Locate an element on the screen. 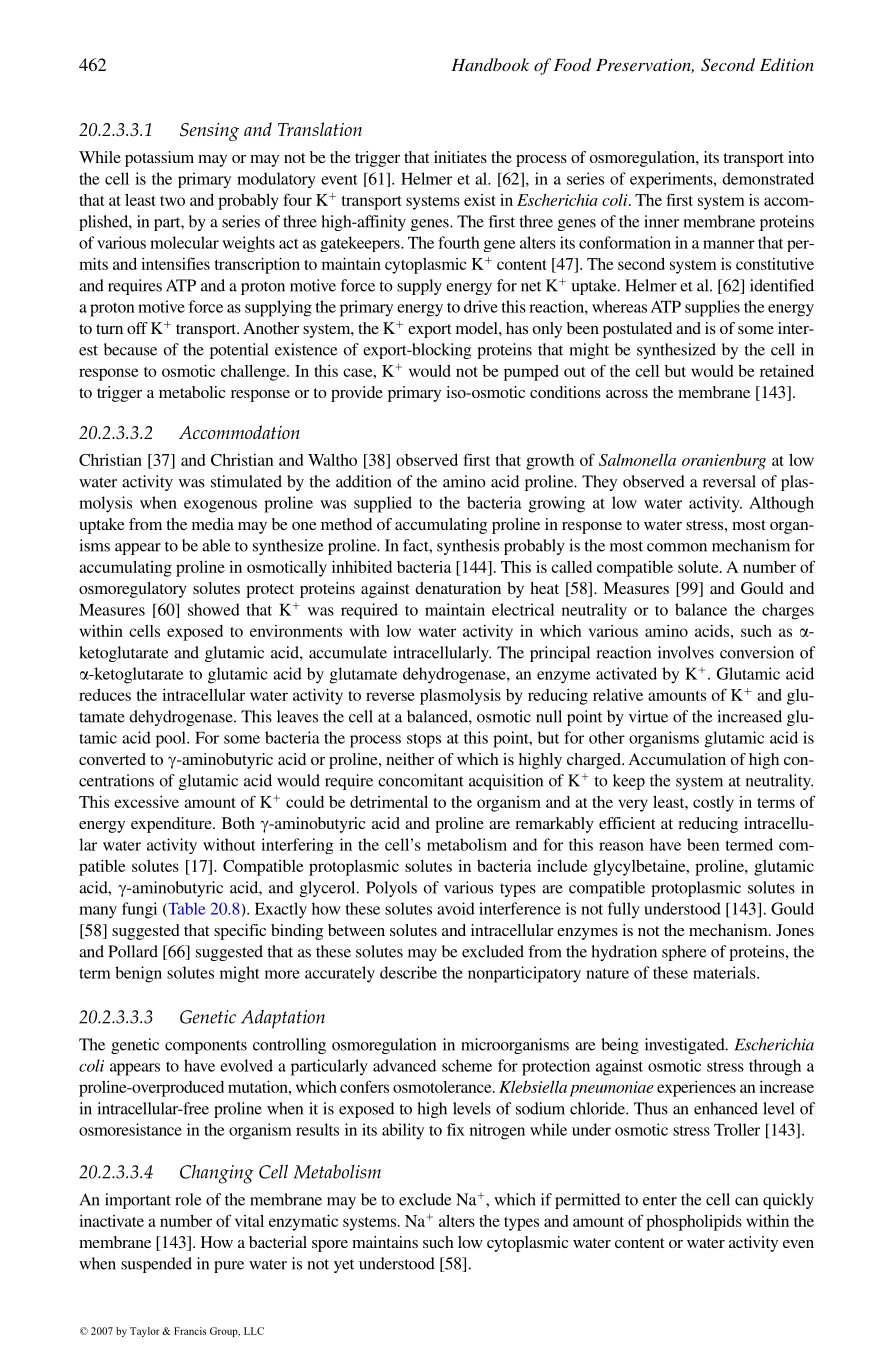 Image resolution: width=896 pixels, height=1351 pixels. retained is located at coordinates (787, 371).
